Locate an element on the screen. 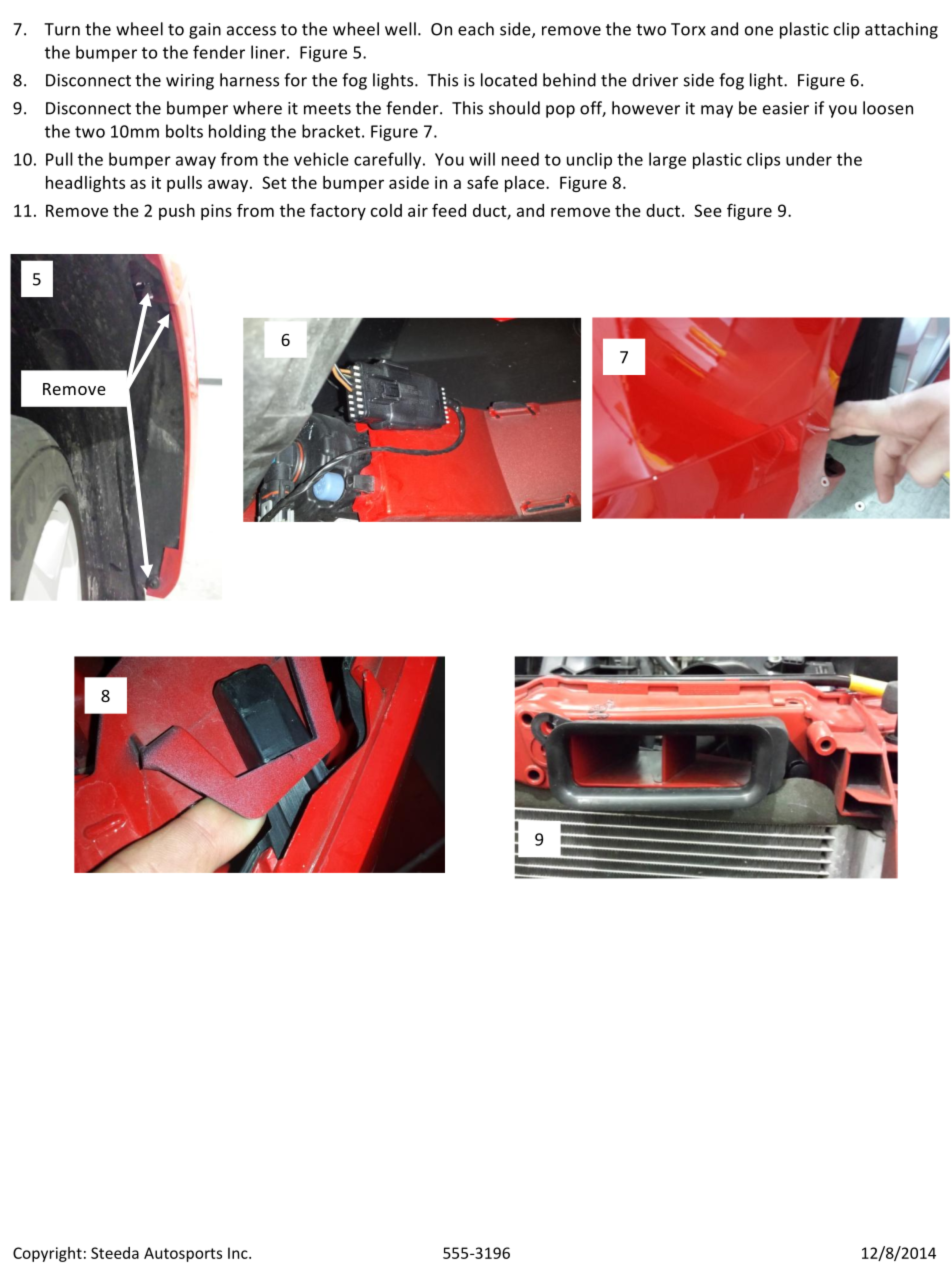 The image size is (952, 1270). easier is located at coordinates (786, 108).
